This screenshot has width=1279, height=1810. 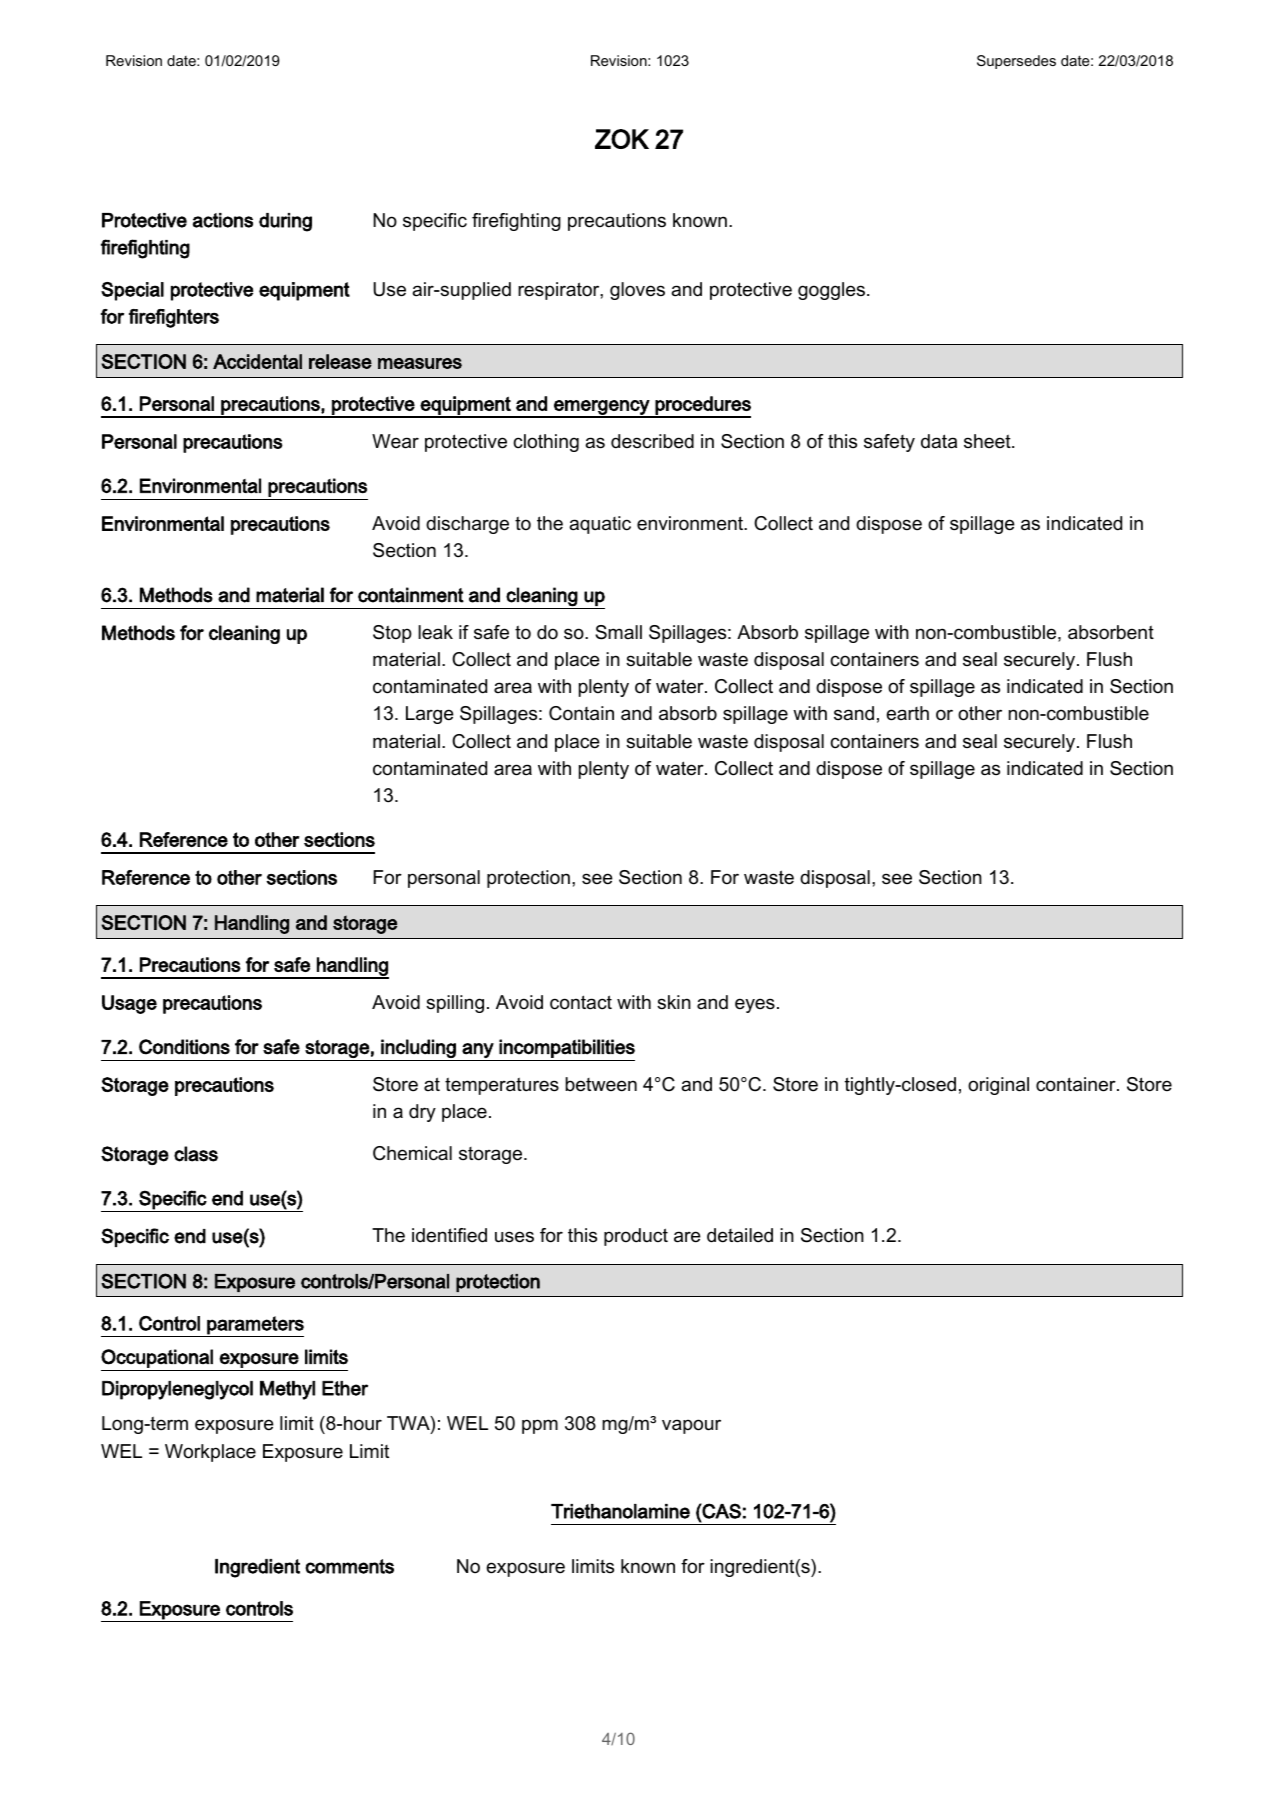 What do you see at coordinates (223, 220) in the screenshot?
I see `actions` at bounding box center [223, 220].
